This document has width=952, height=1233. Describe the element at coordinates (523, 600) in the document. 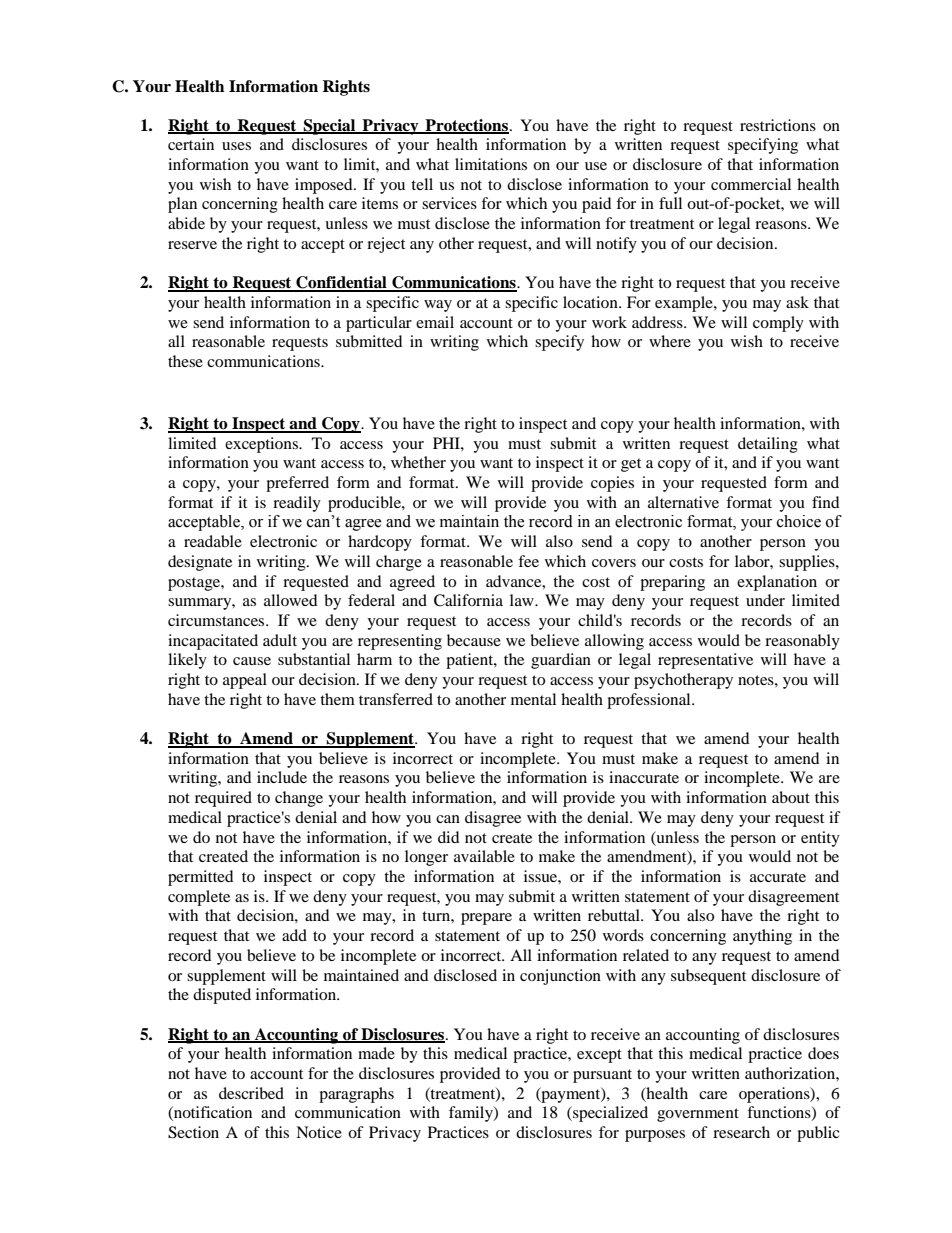

I see `law` at that location.
